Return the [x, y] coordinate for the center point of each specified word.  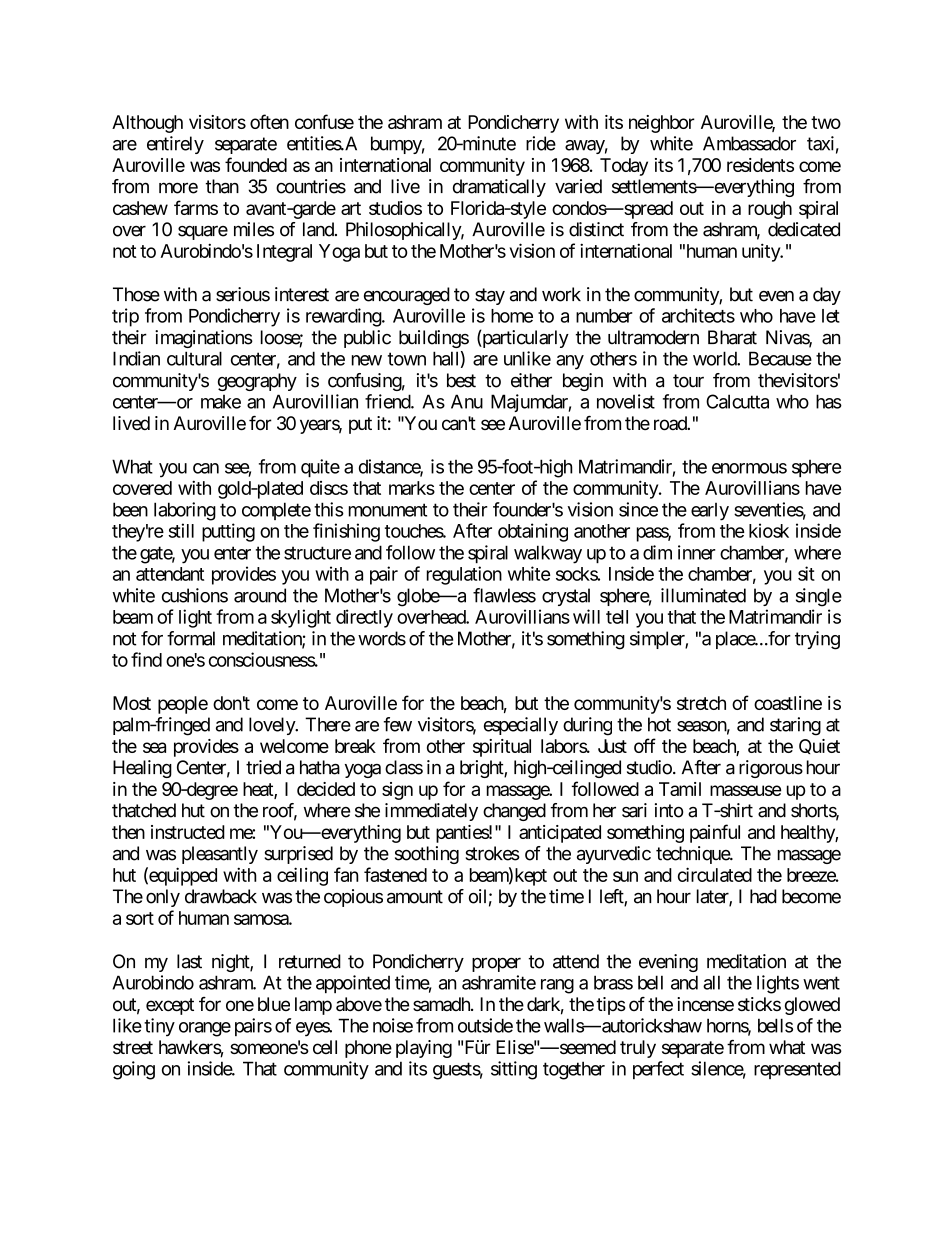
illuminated [703, 595]
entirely [175, 145]
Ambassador [749, 143]
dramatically [499, 188]
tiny [159, 1027]
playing [424, 1049]
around [260, 595]
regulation [464, 575]
